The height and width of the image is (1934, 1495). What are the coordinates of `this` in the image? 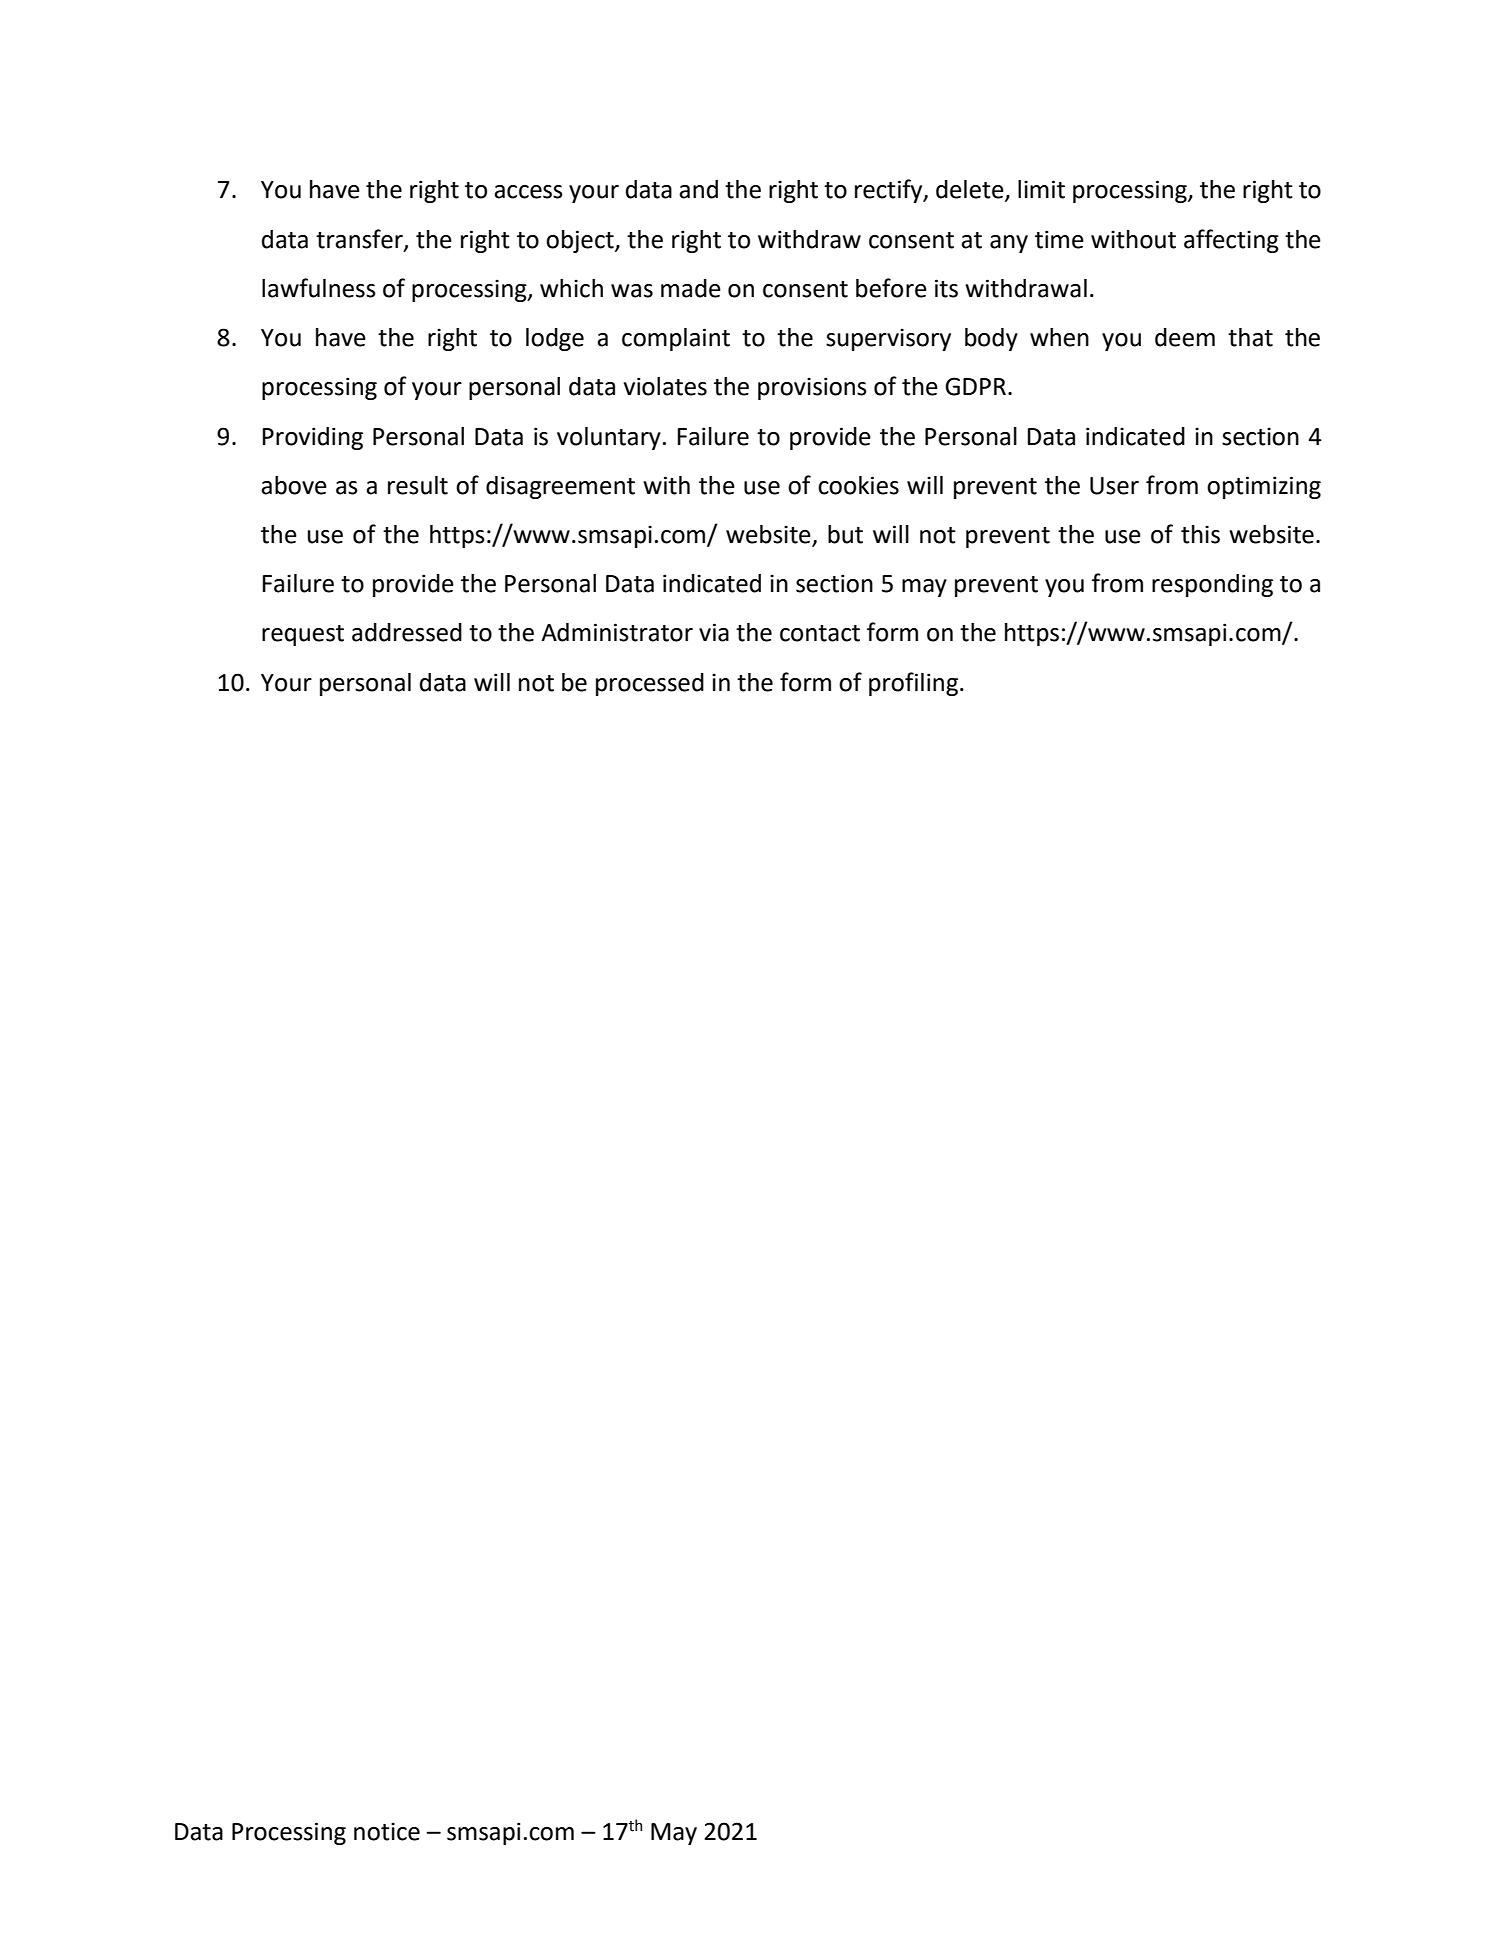 It's located at (1200, 534).
